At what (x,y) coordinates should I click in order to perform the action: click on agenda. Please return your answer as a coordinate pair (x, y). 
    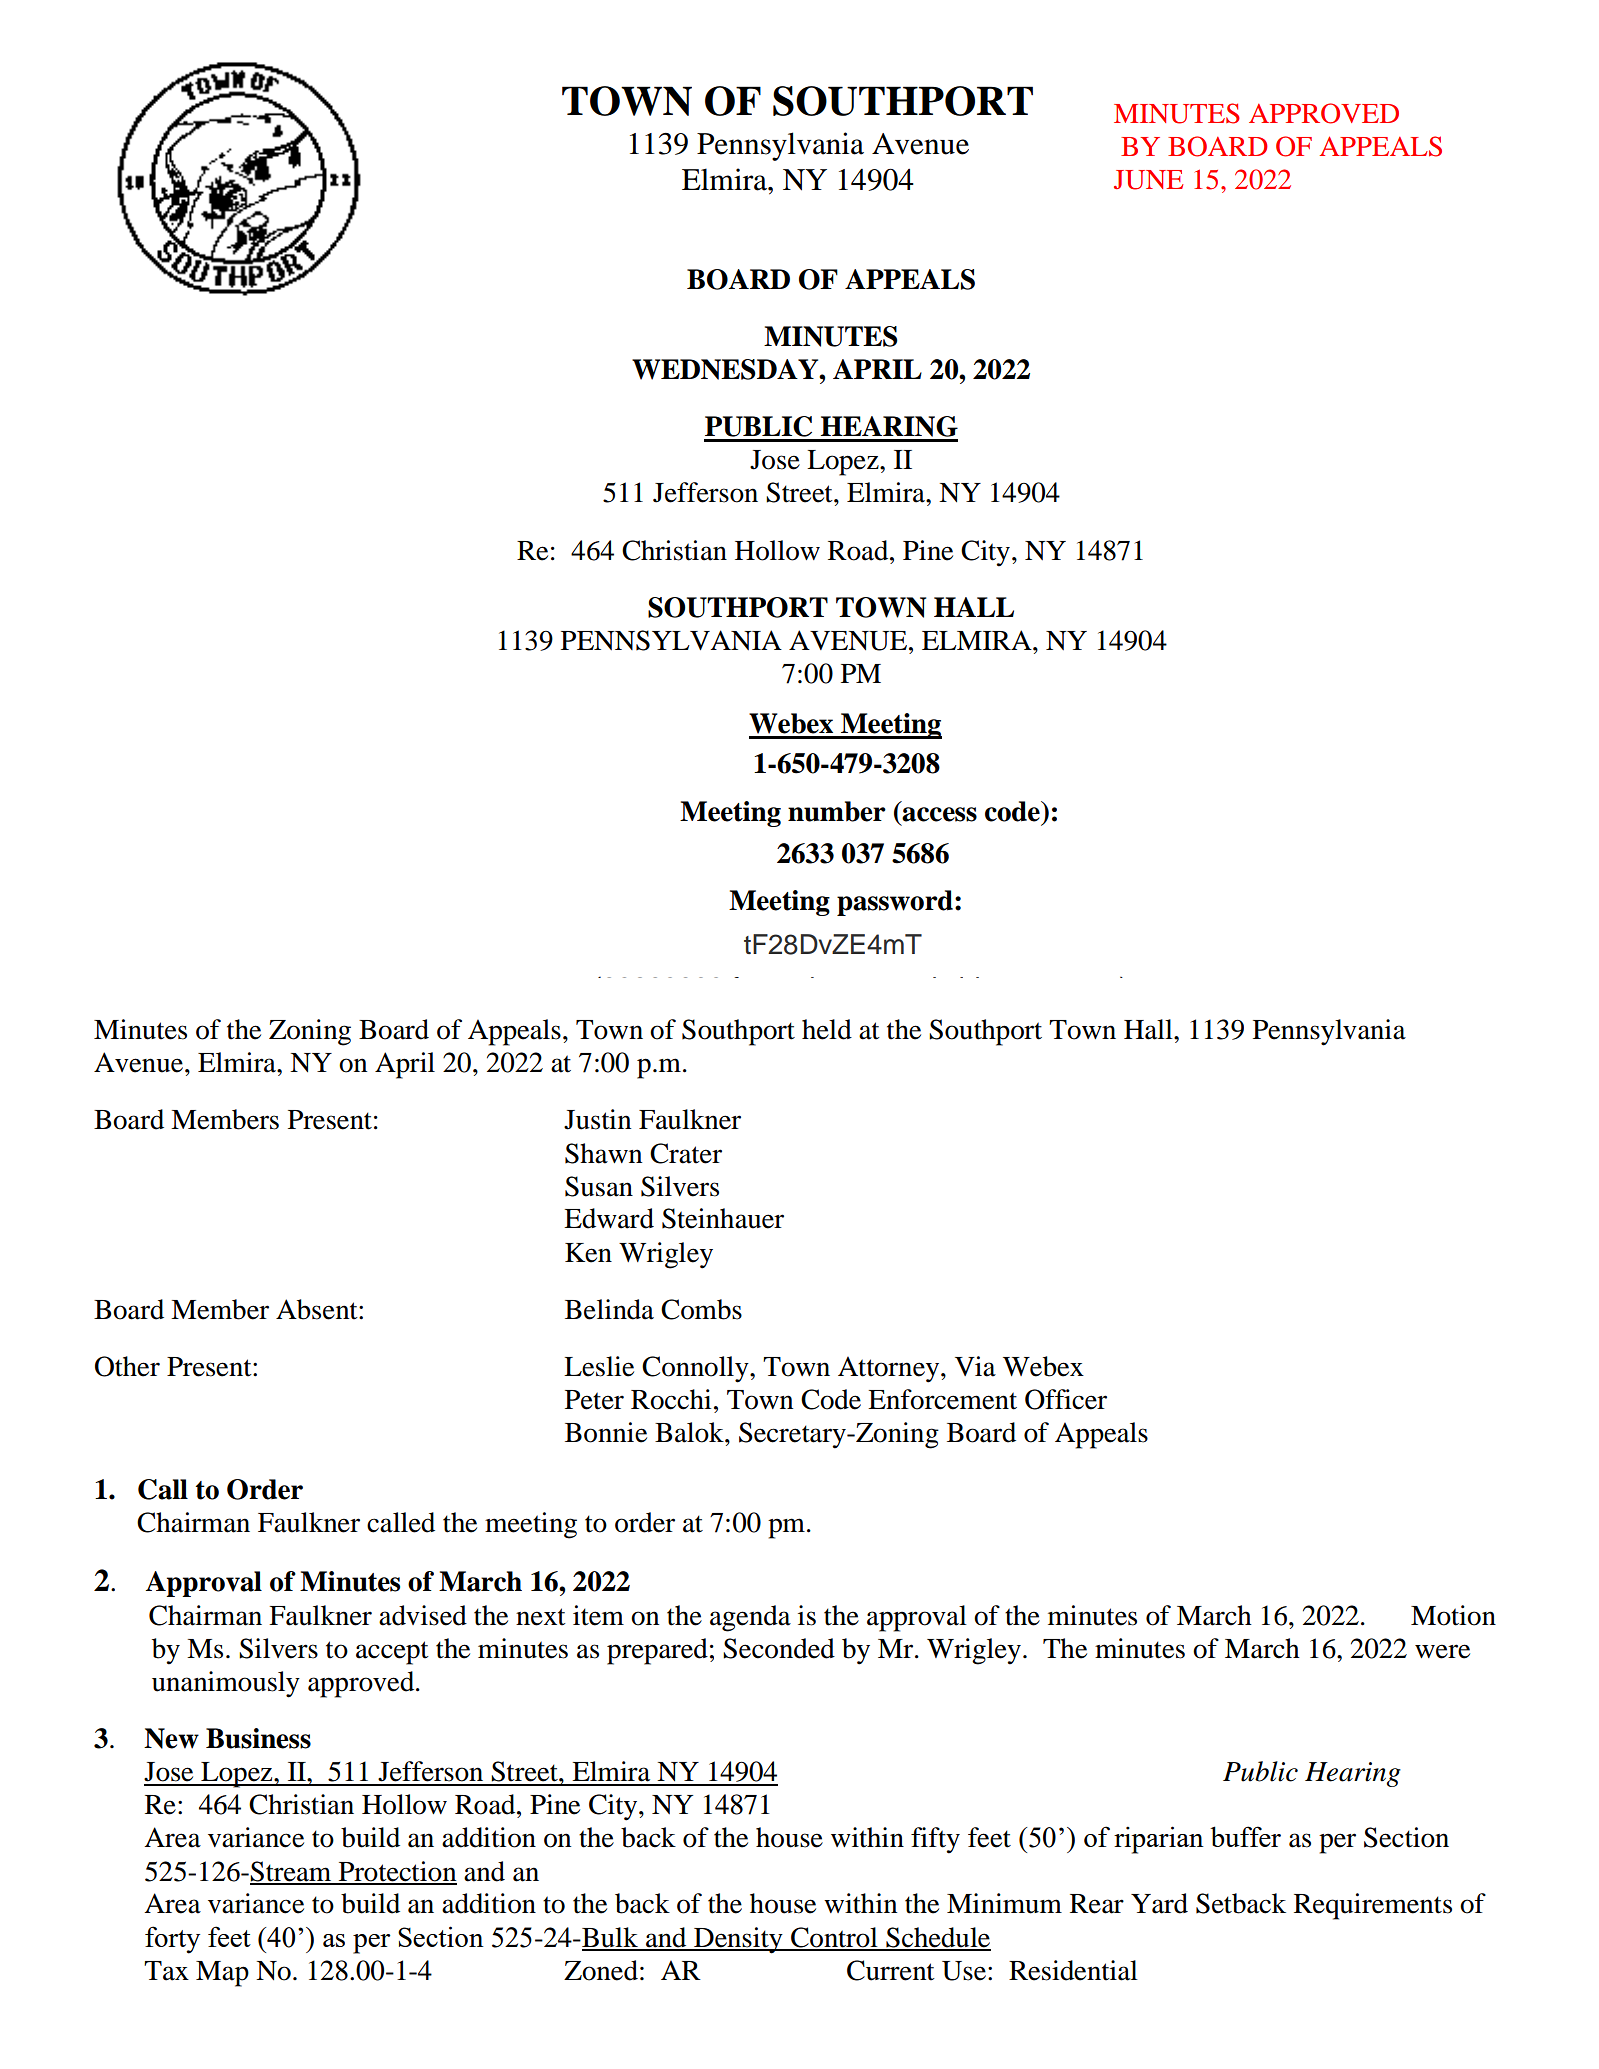
    Looking at the image, I should click on (750, 1618).
